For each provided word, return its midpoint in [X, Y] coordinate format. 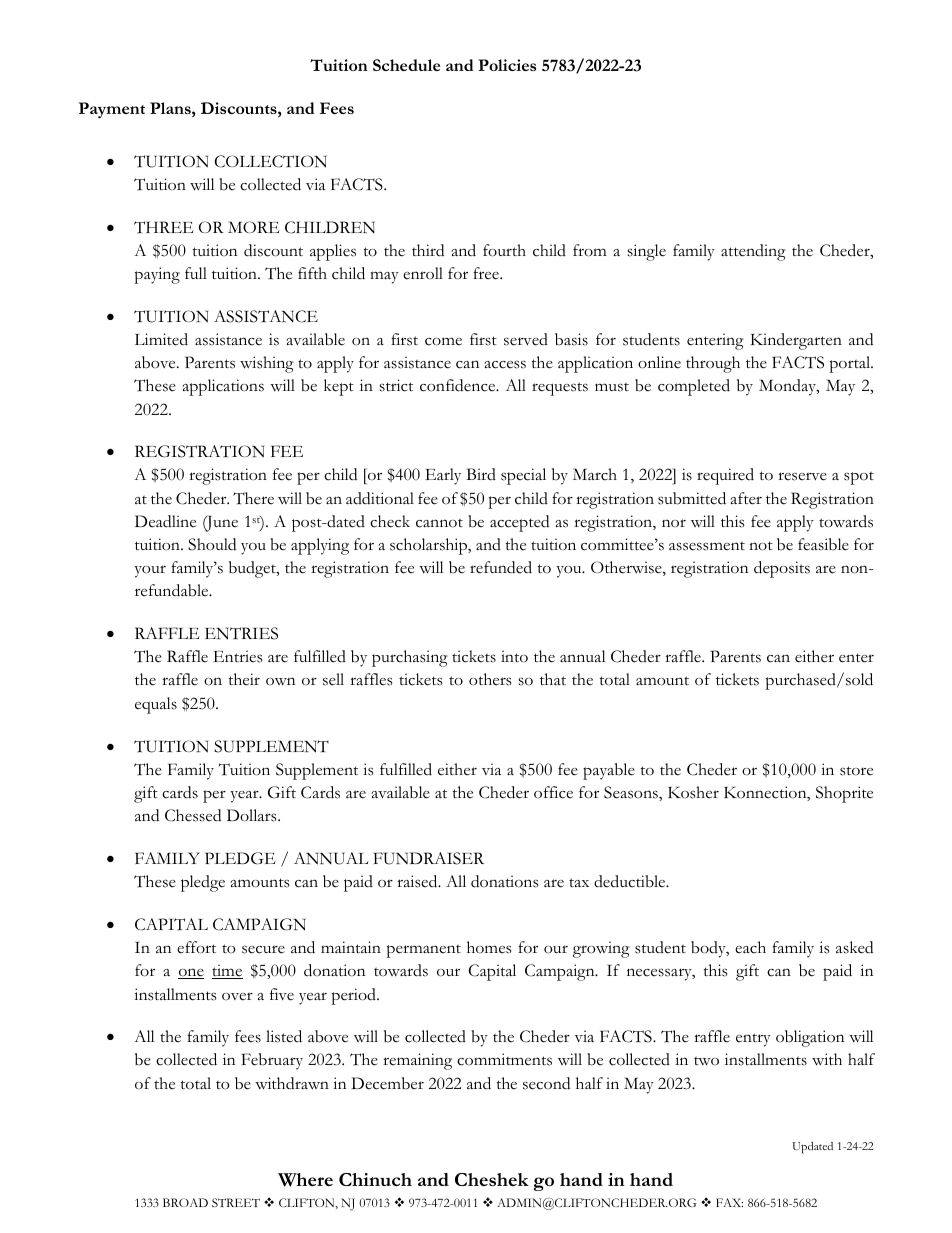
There [253, 498]
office [553, 792]
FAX [729, 1202]
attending [753, 252]
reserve [802, 476]
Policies [507, 65]
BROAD [185, 1202]
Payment [112, 110]
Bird [481, 474]
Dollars [253, 815]
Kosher [693, 792]
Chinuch [375, 1179]
